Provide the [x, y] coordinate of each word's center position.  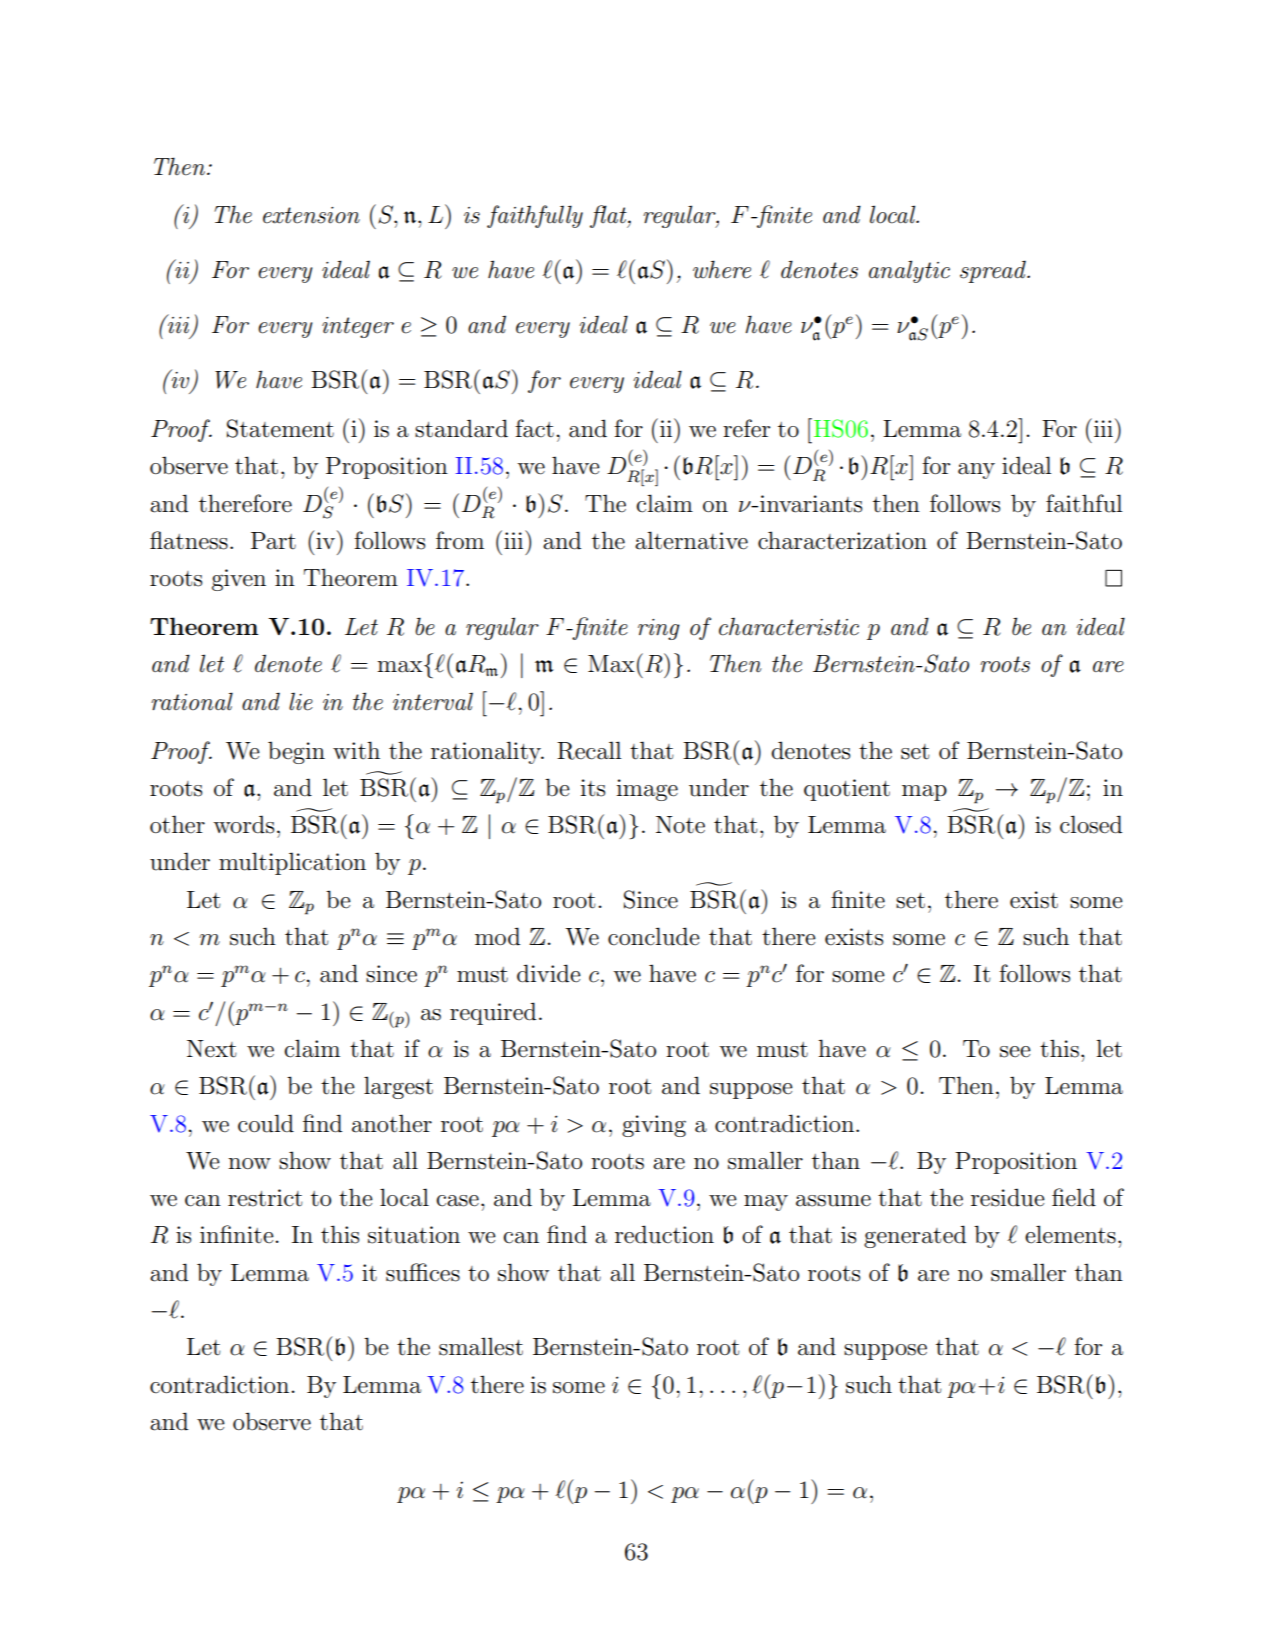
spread [994, 271]
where [722, 269]
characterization [842, 540]
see [1015, 1052]
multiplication [292, 863]
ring [659, 629]
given [239, 580]
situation [414, 1235]
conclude [654, 936]
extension [311, 215]
